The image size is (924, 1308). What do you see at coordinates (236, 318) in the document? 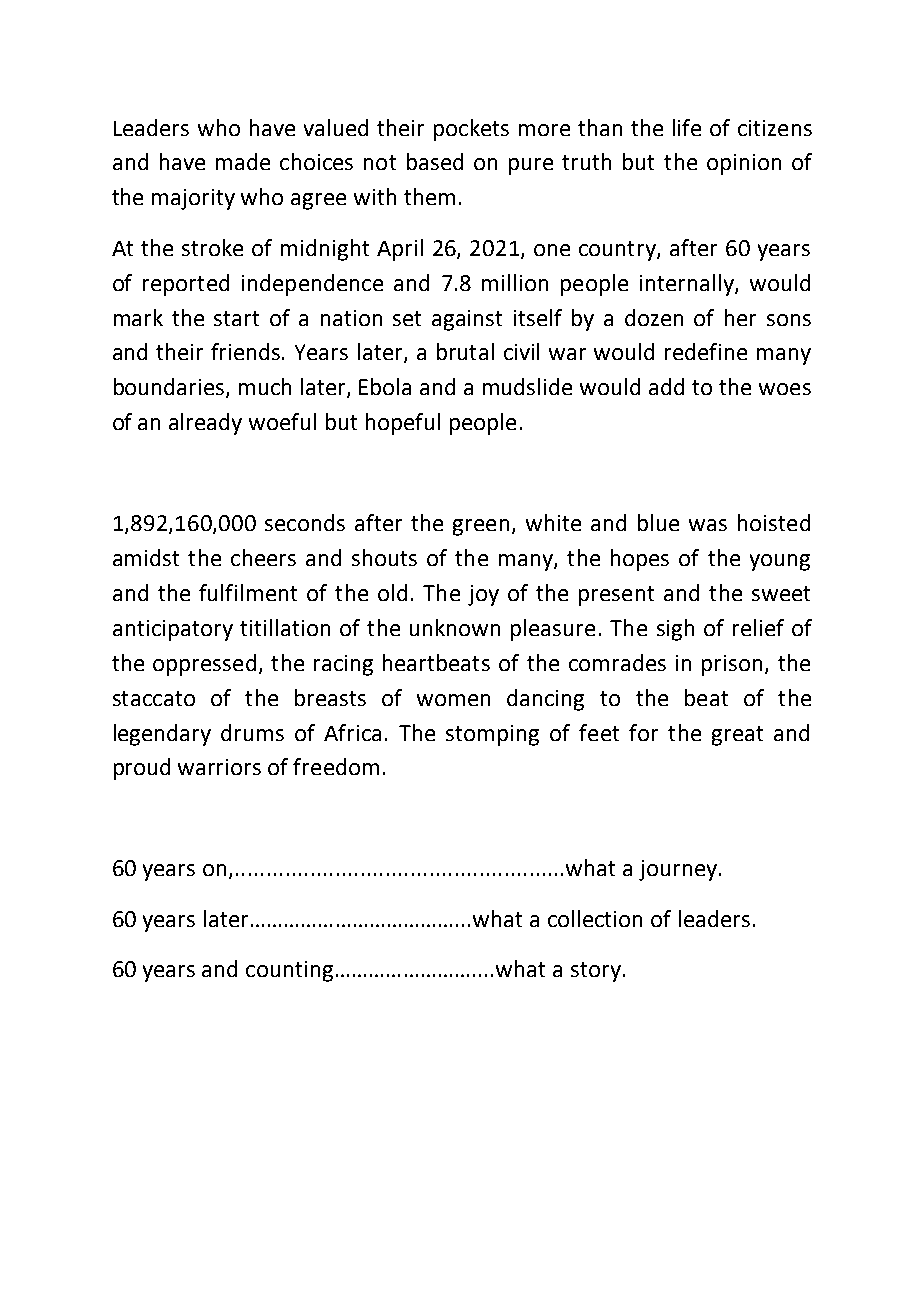
I see `start` at bounding box center [236, 318].
